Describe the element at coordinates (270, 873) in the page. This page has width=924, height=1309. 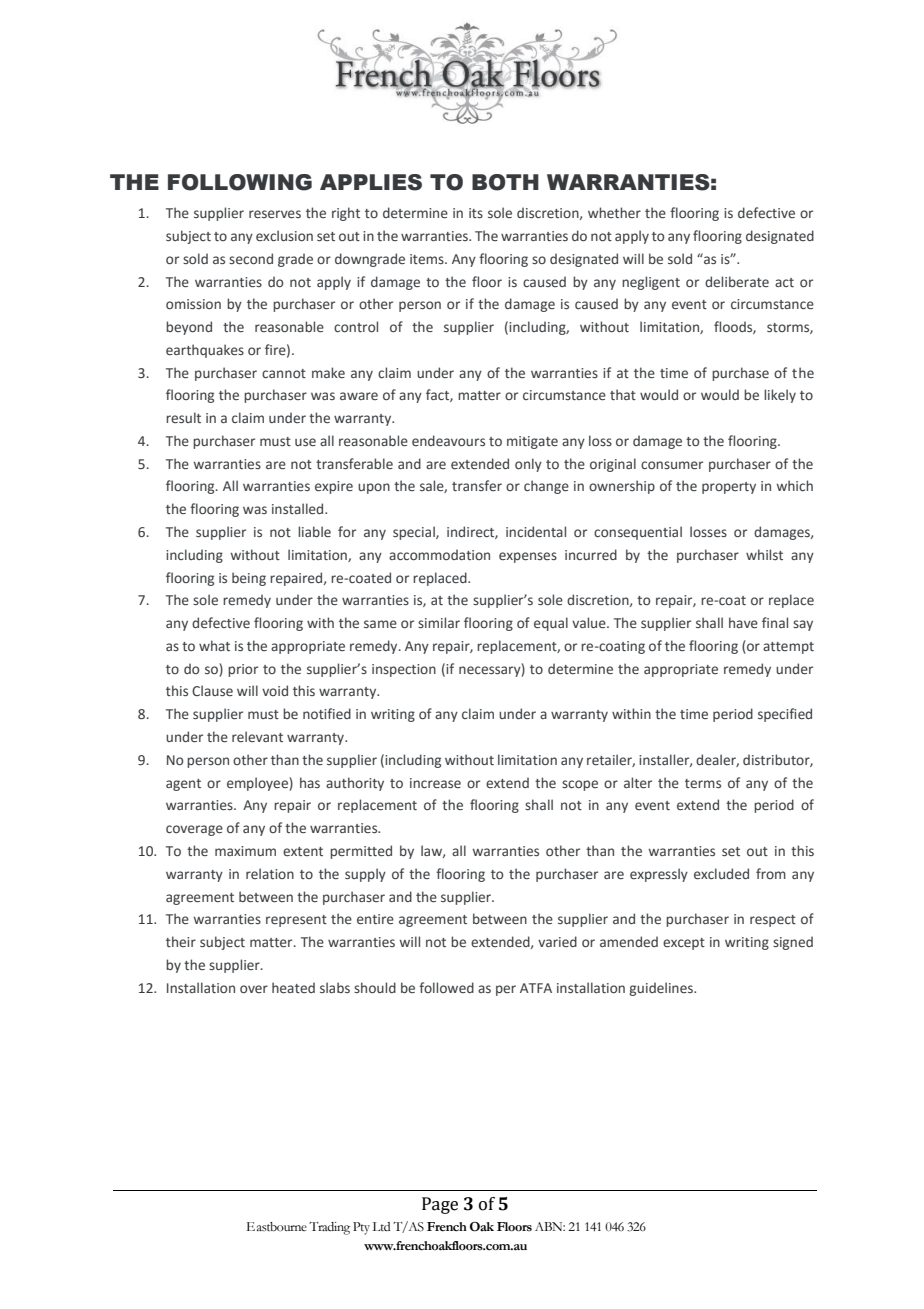
I see `relation` at that location.
